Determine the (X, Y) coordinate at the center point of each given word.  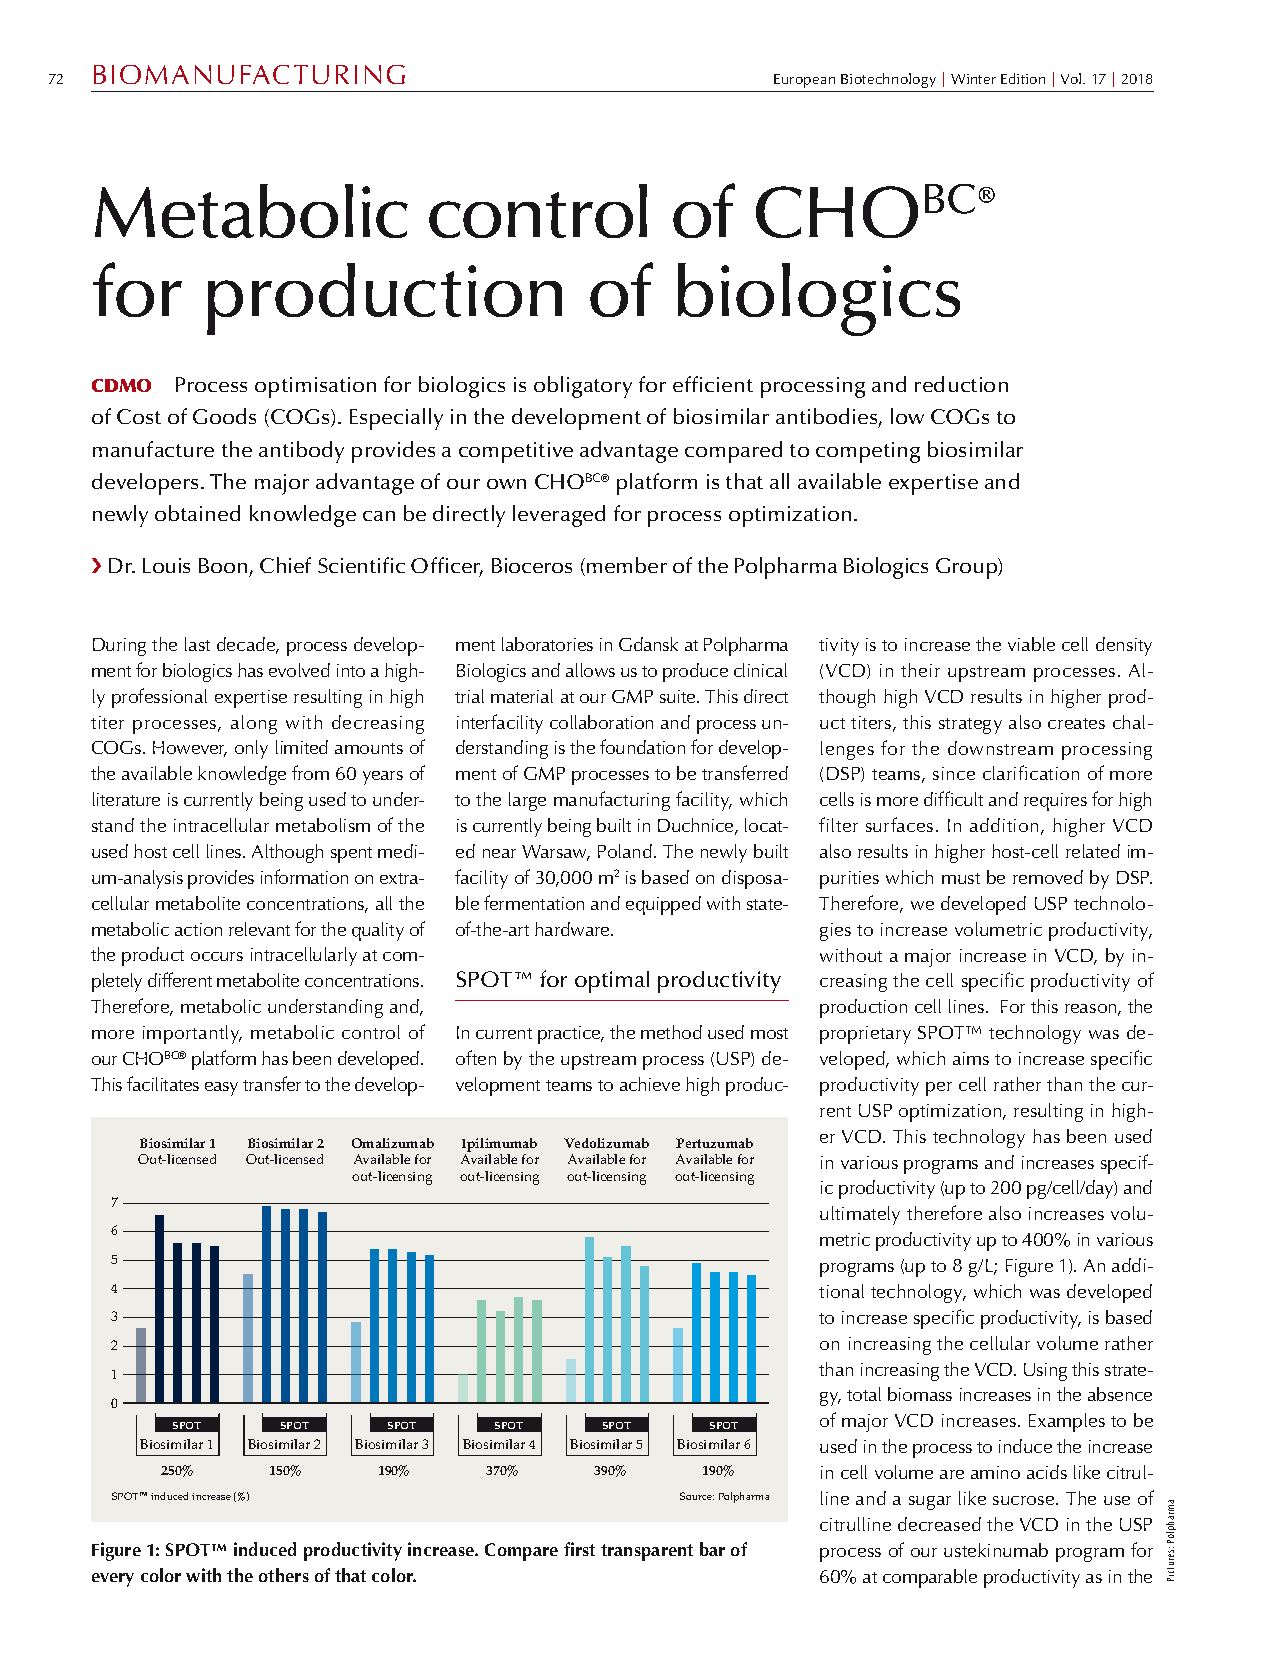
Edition (1023, 78)
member (627, 565)
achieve (650, 1084)
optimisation (315, 387)
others (284, 1575)
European (804, 81)
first (579, 1549)
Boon (224, 567)
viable (1031, 644)
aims (971, 1058)
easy (221, 1089)
